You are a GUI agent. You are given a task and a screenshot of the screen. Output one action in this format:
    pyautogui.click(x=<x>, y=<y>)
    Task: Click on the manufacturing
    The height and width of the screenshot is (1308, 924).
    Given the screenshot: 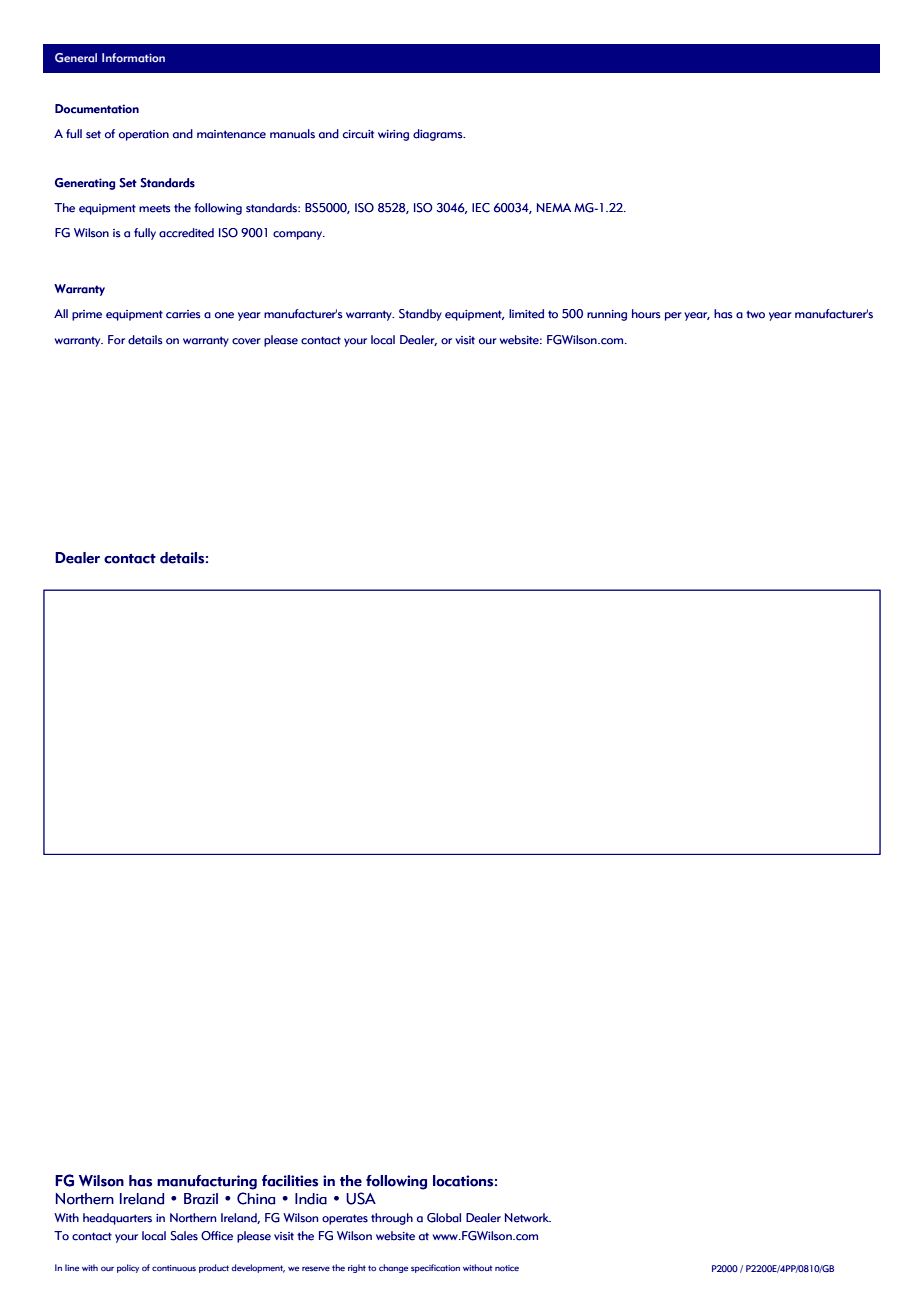 What is the action you would take?
    pyautogui.click(x=207, y=1182)
